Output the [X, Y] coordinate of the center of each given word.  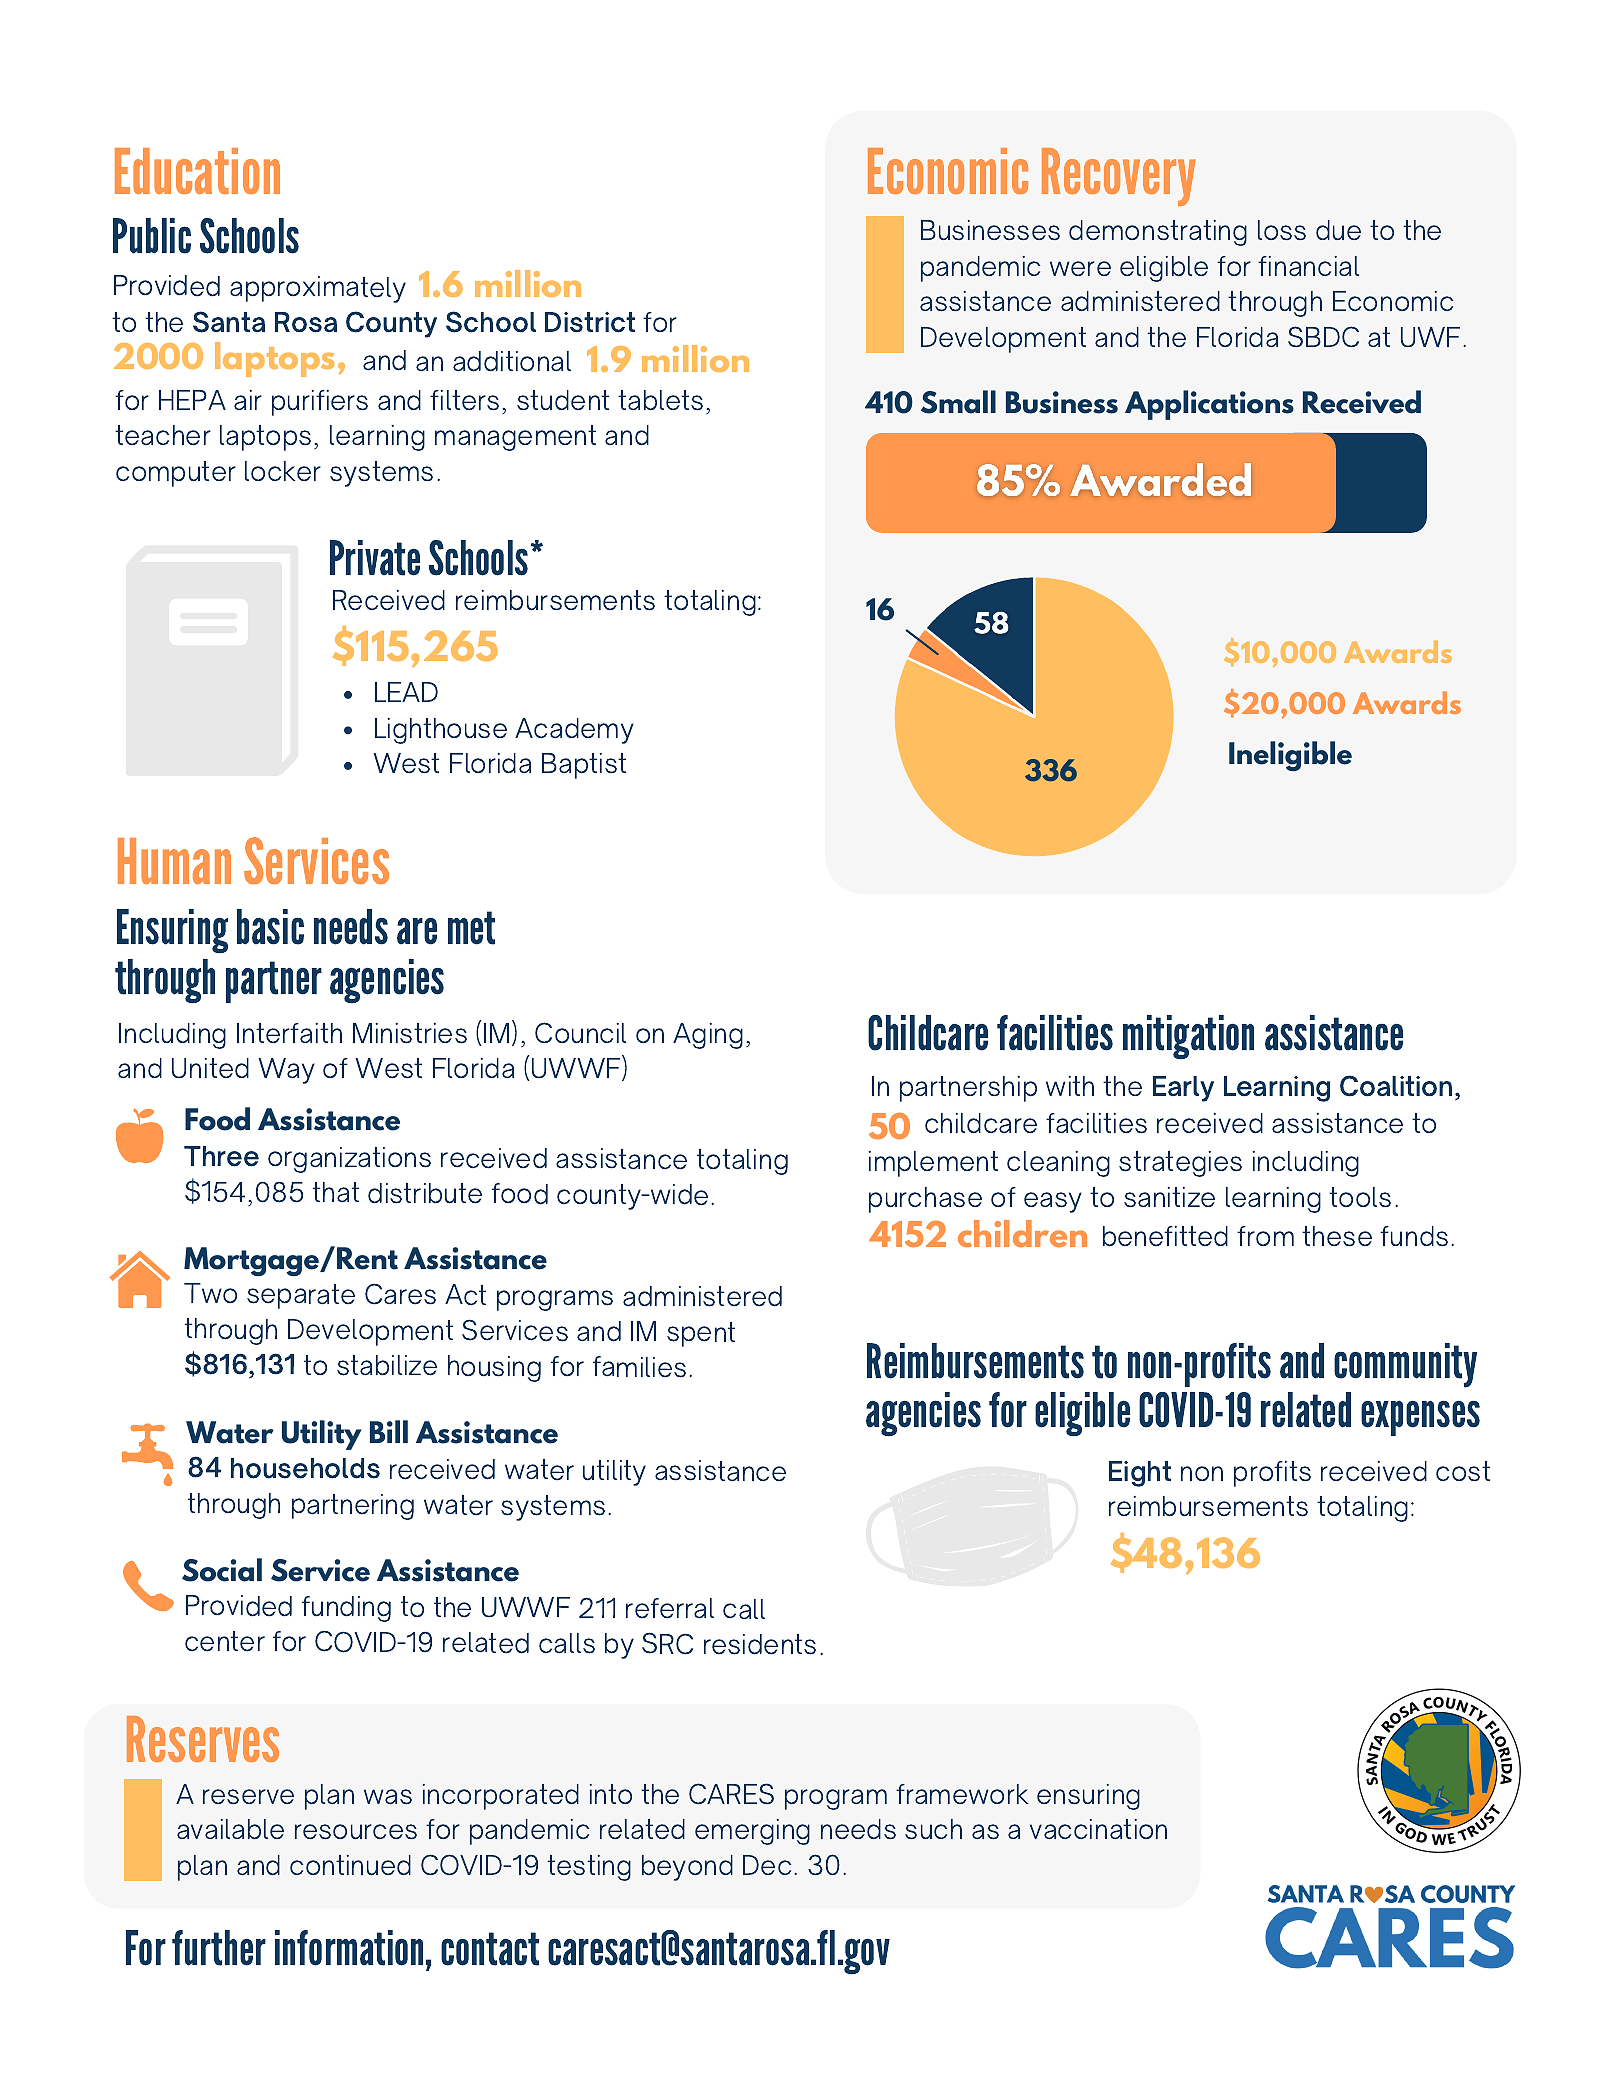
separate [301, 1296]
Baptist [584, 766]
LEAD [406, 692]
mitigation [1188, 1037]
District [590, 322]
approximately [318, 289]
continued [350, 1865]
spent [701, 1334]
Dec [767, 1865]
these [1337, 1236]
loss [1282, 230]
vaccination [1098, 1829]
